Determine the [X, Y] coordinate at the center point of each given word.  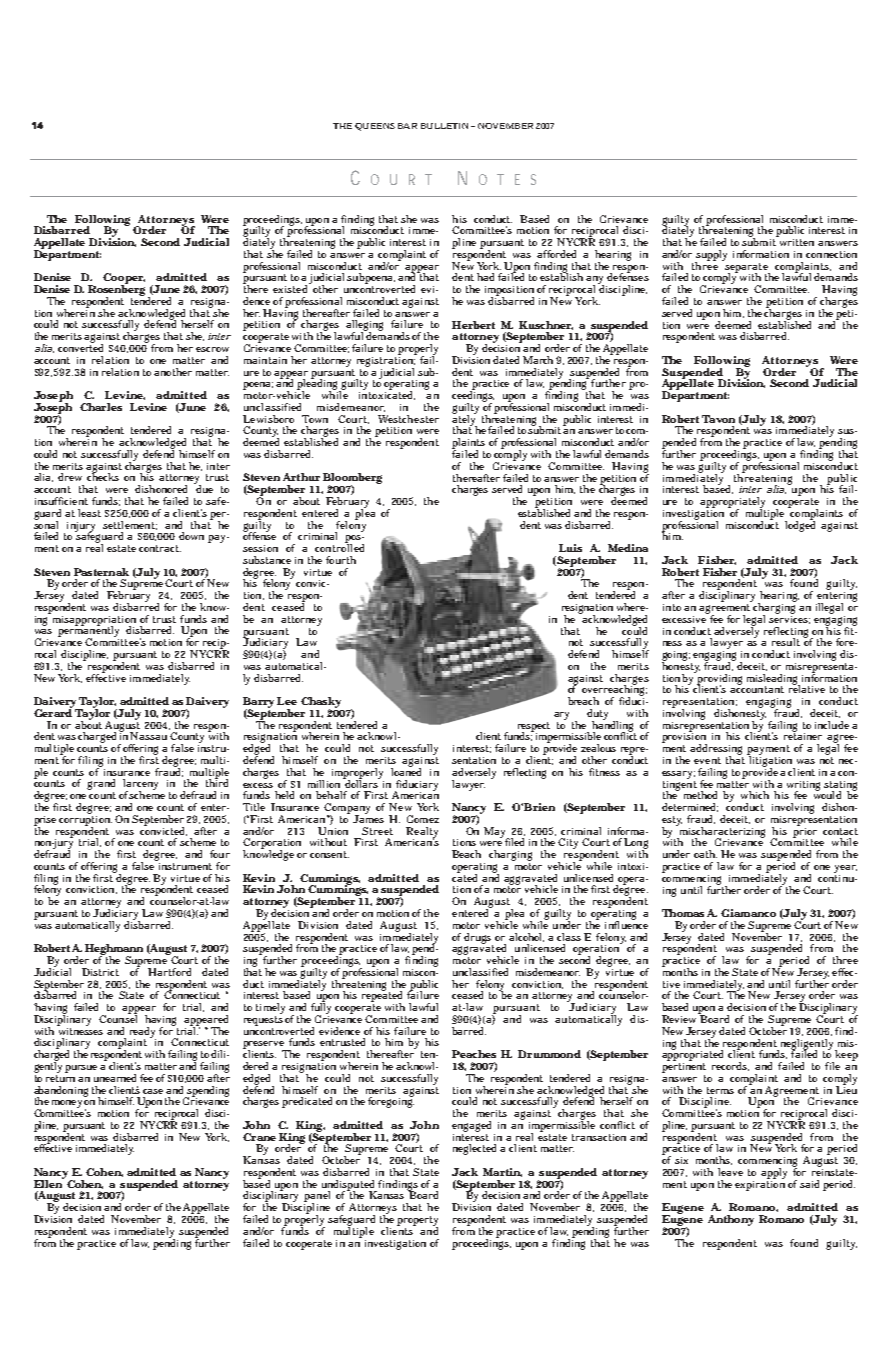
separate [747, 269]
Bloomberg [352, 480]
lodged [800, 525]
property [417, 1222]
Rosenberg [116, 290]
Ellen [49, 1182]
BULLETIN [444, 126]
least [89, 513]
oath [705, 854]
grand [101, 786]
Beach [466, 854]
